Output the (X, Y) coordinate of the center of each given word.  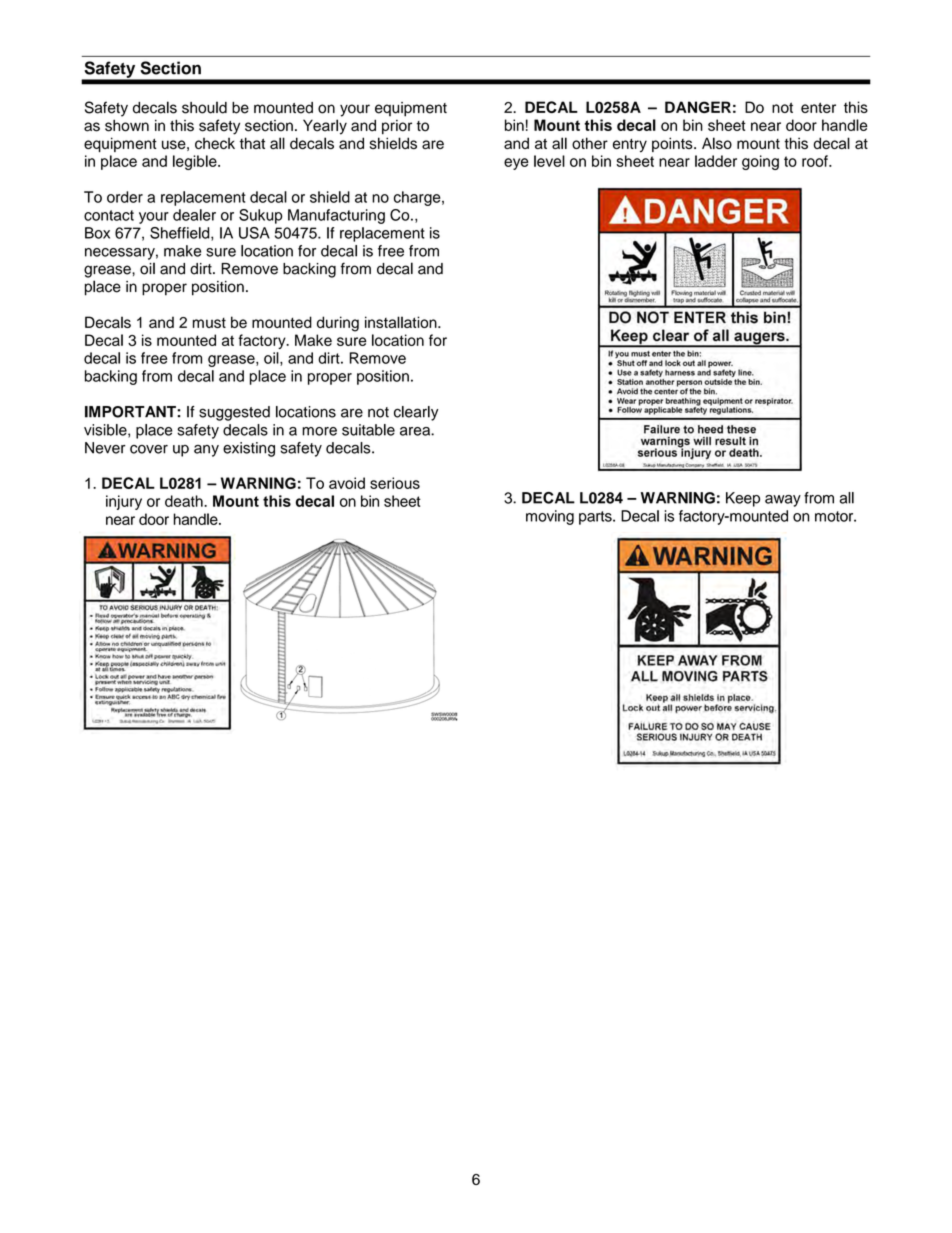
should (204, 107)
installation (402, 322)
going (760, 162)
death (185, 501)
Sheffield (181, 234)
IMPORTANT (131, 412)
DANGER (698, 107)
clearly (416, 413)
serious (395, 483)
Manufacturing (336, 216)
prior (397, 127)
